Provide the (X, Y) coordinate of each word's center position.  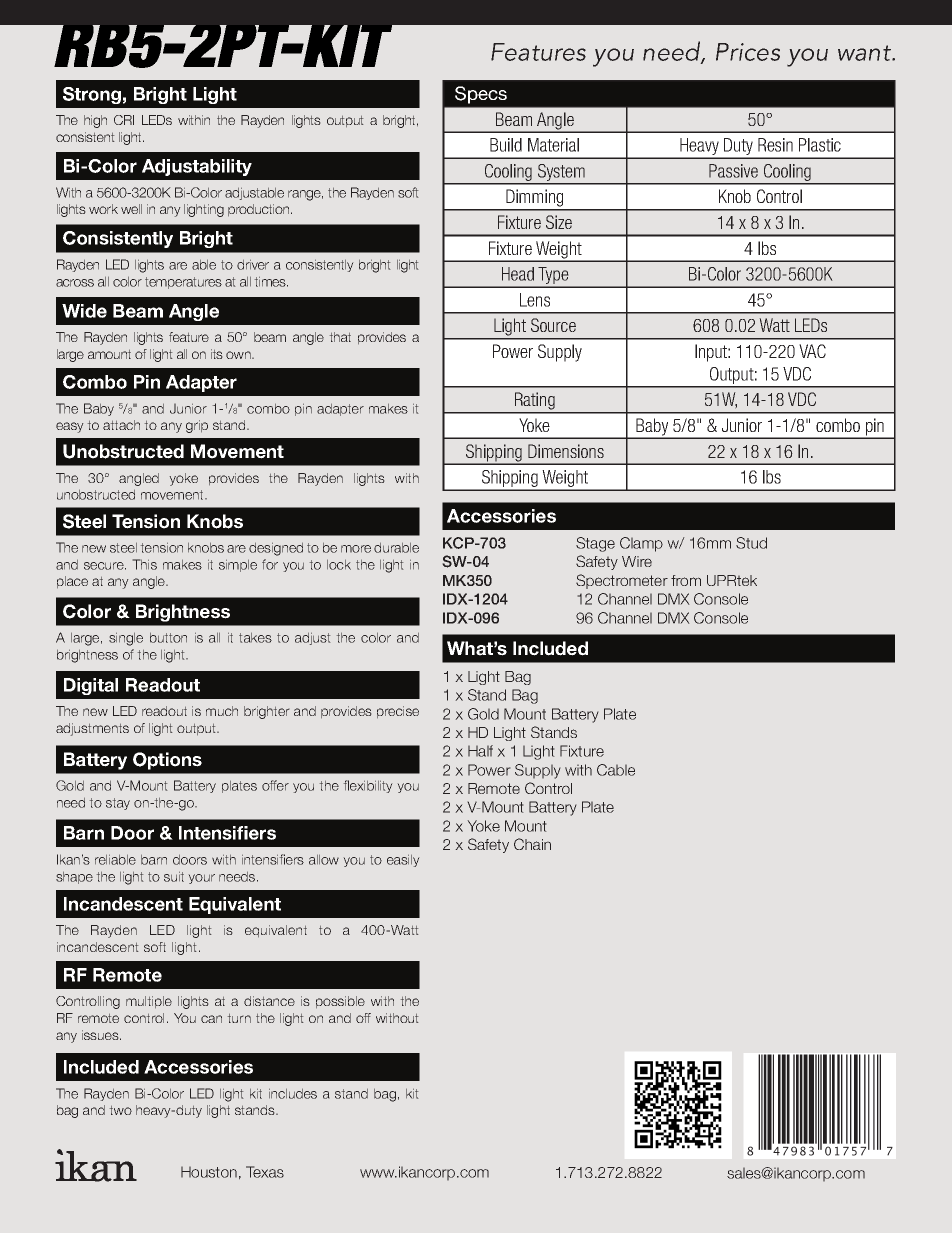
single (126, 639)
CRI (124, 120)
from (686, 580)
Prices (748, 52)
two (121, 1110)
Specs (481, 95)
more (356, 549)
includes (293, 1094)
